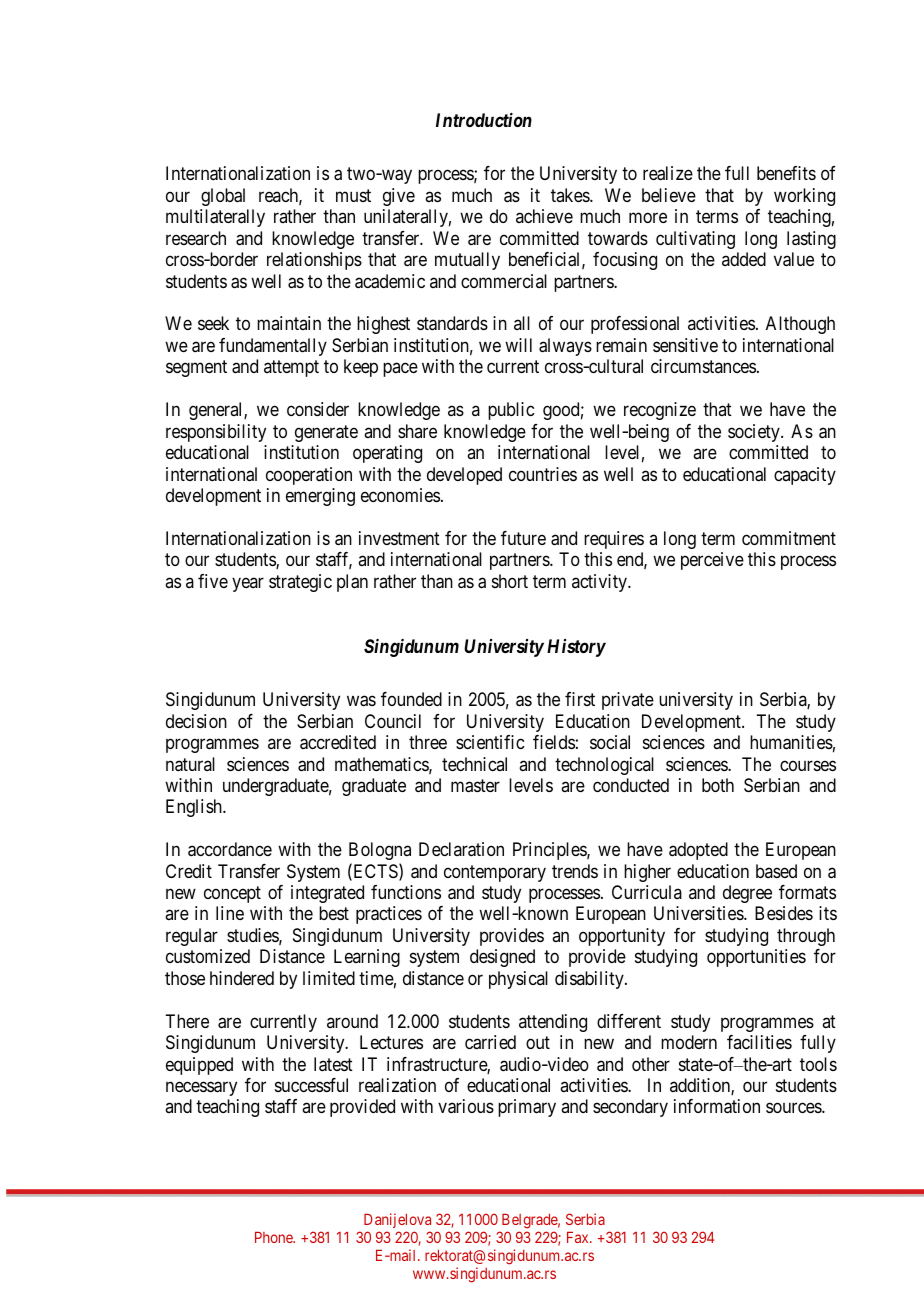 The width and height of the screenshot is (924, 1308). Describe the element at coordinates (230, 849) in the screenshot. I see `accordance` at that location.
